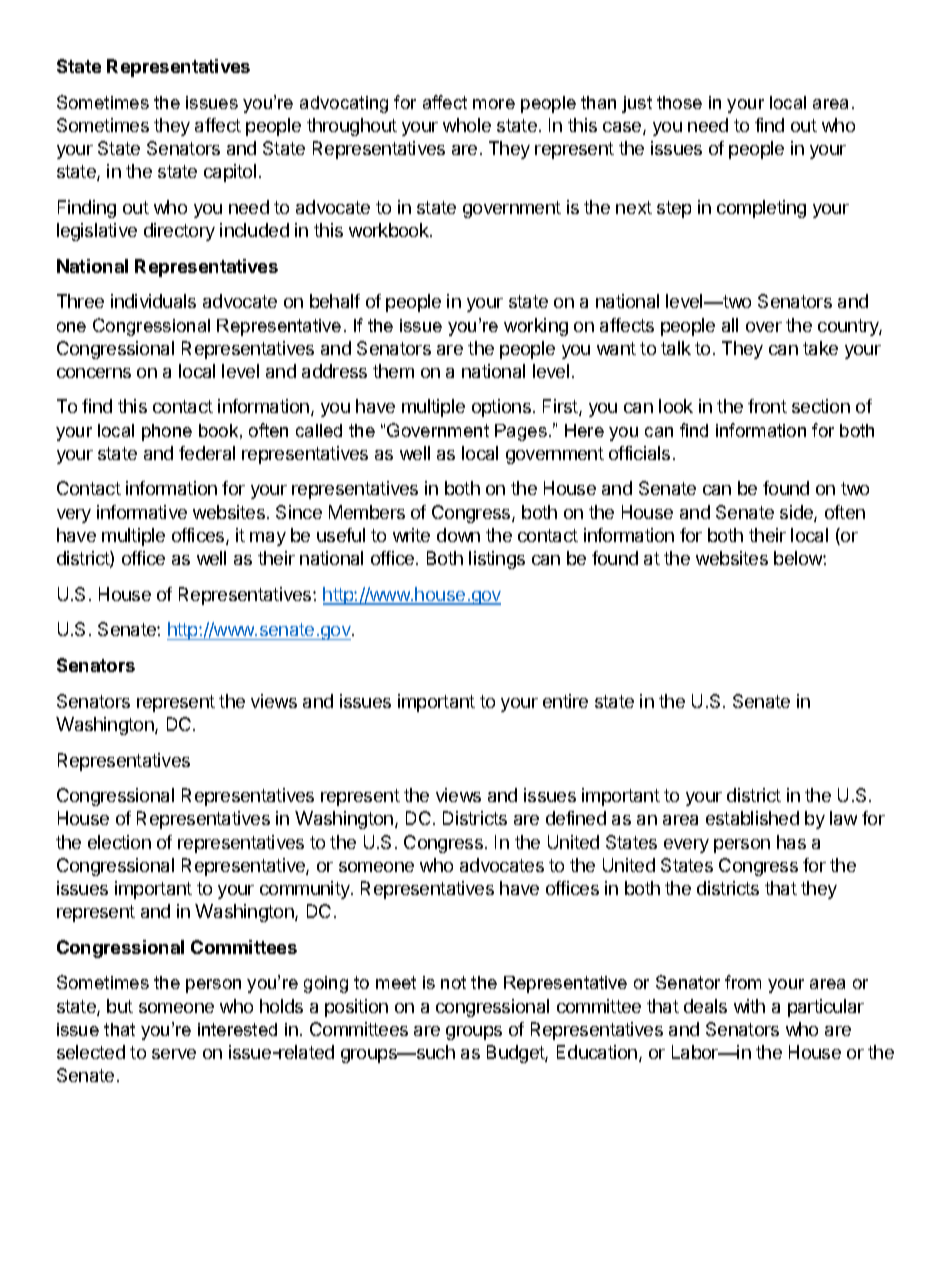 Image resolution: width=952 pixels, height=1272 pixels. Describe the element at coordinates (679, 102) in the screenshot. I see `those` at that location.
